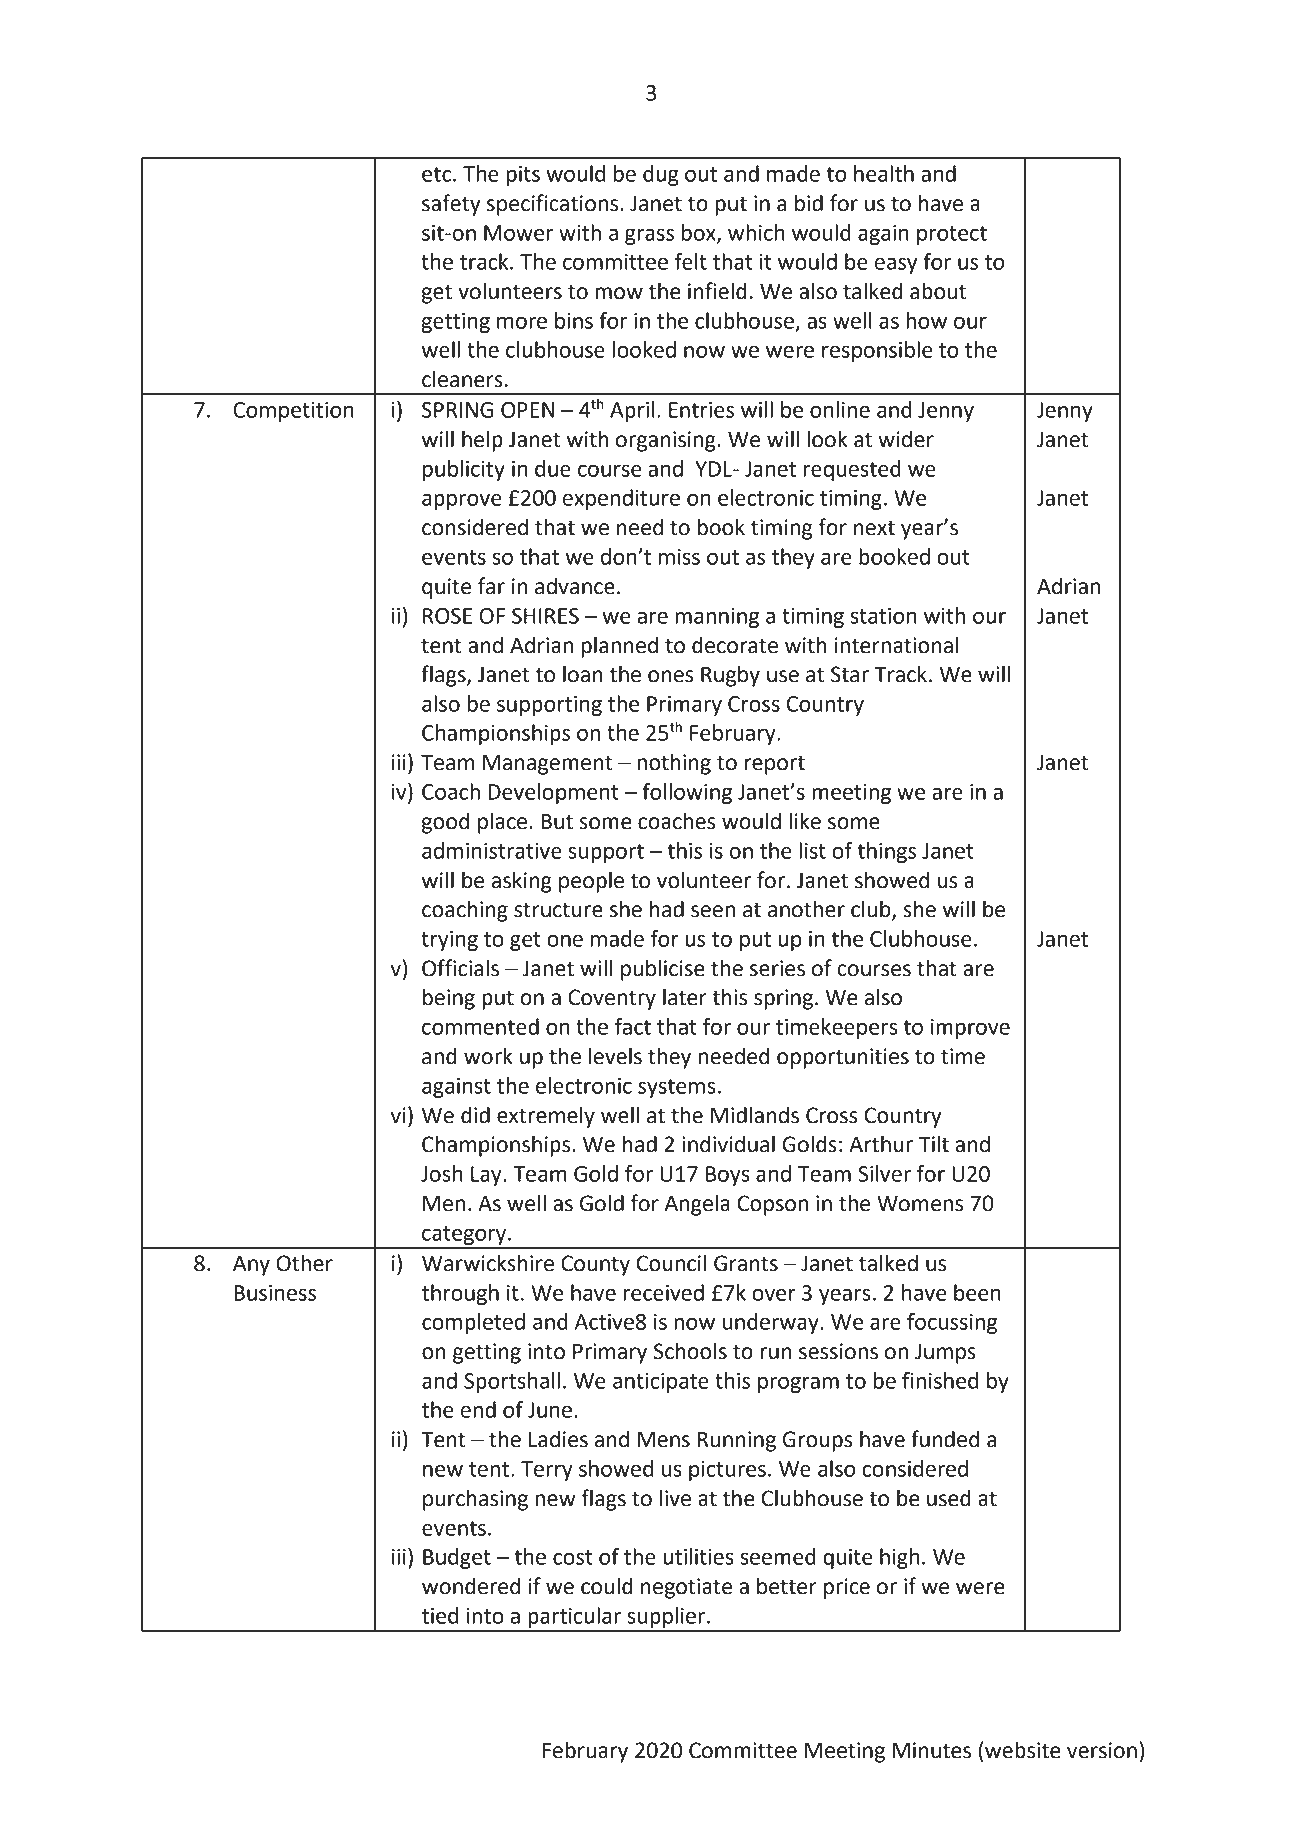 This page has width=1303, height=1842. Describe the element at coordinates (896, 645) in the page. I see `international` at that location.
